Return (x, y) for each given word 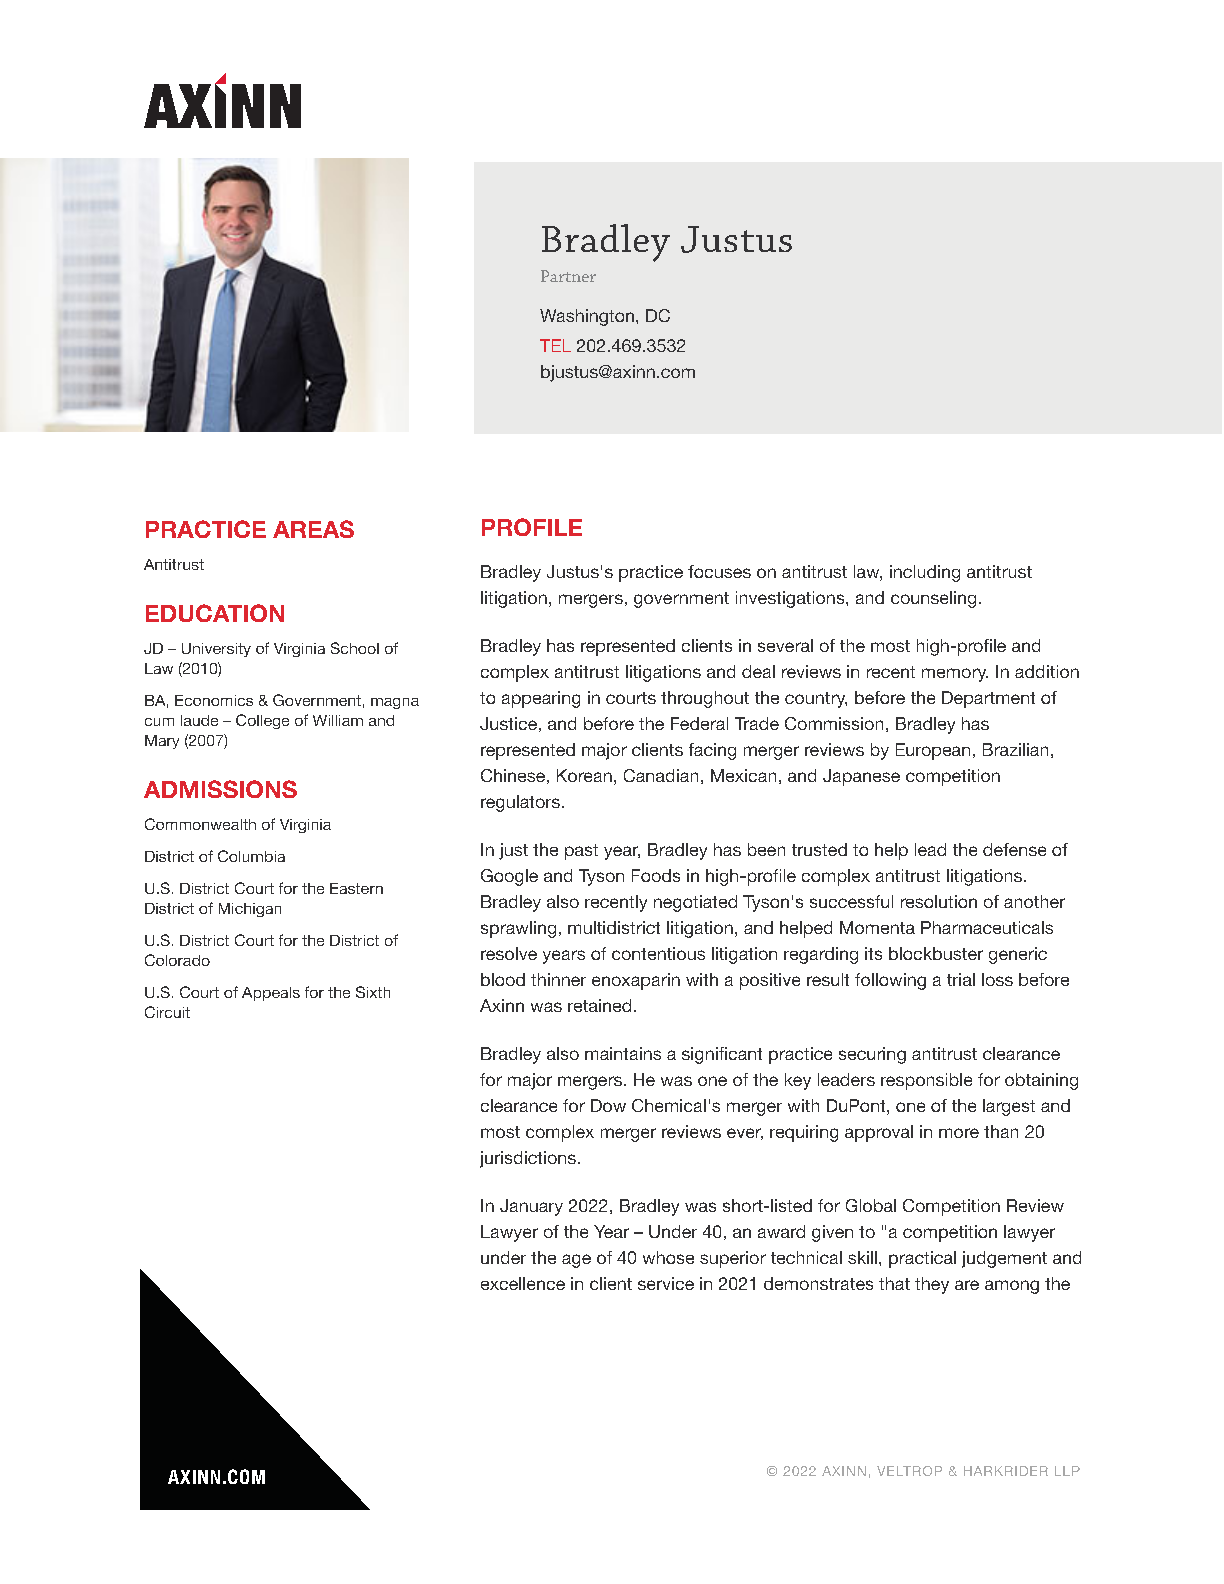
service (666, 1283)
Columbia (251, 856)
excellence (523, 1283)
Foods (656, 875)
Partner (568, 276)
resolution (939, 901)
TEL (555, 345)
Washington (587, 317)
